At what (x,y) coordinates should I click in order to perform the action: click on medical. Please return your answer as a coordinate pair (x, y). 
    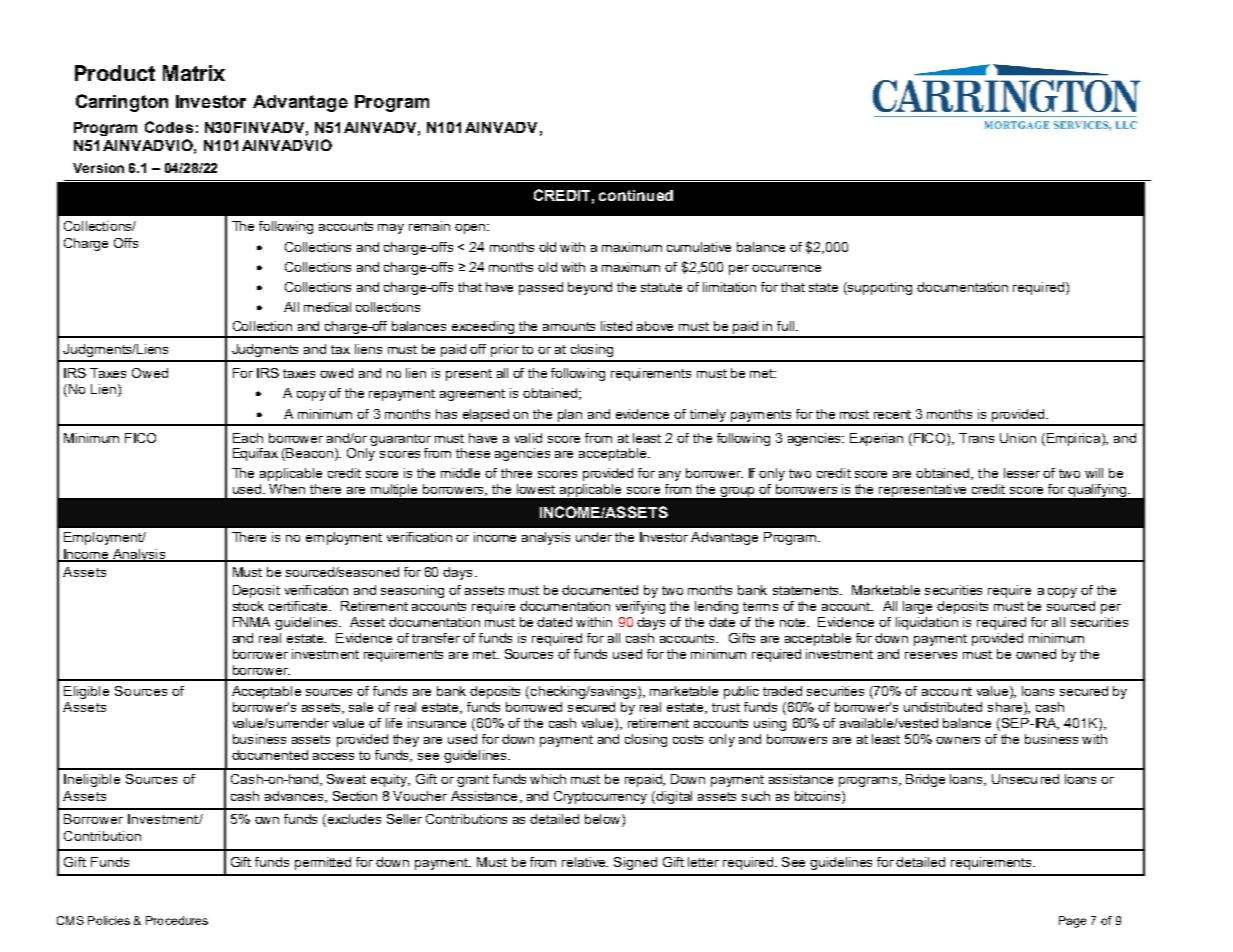
    Looking at the image, I should click on (327, 307).
